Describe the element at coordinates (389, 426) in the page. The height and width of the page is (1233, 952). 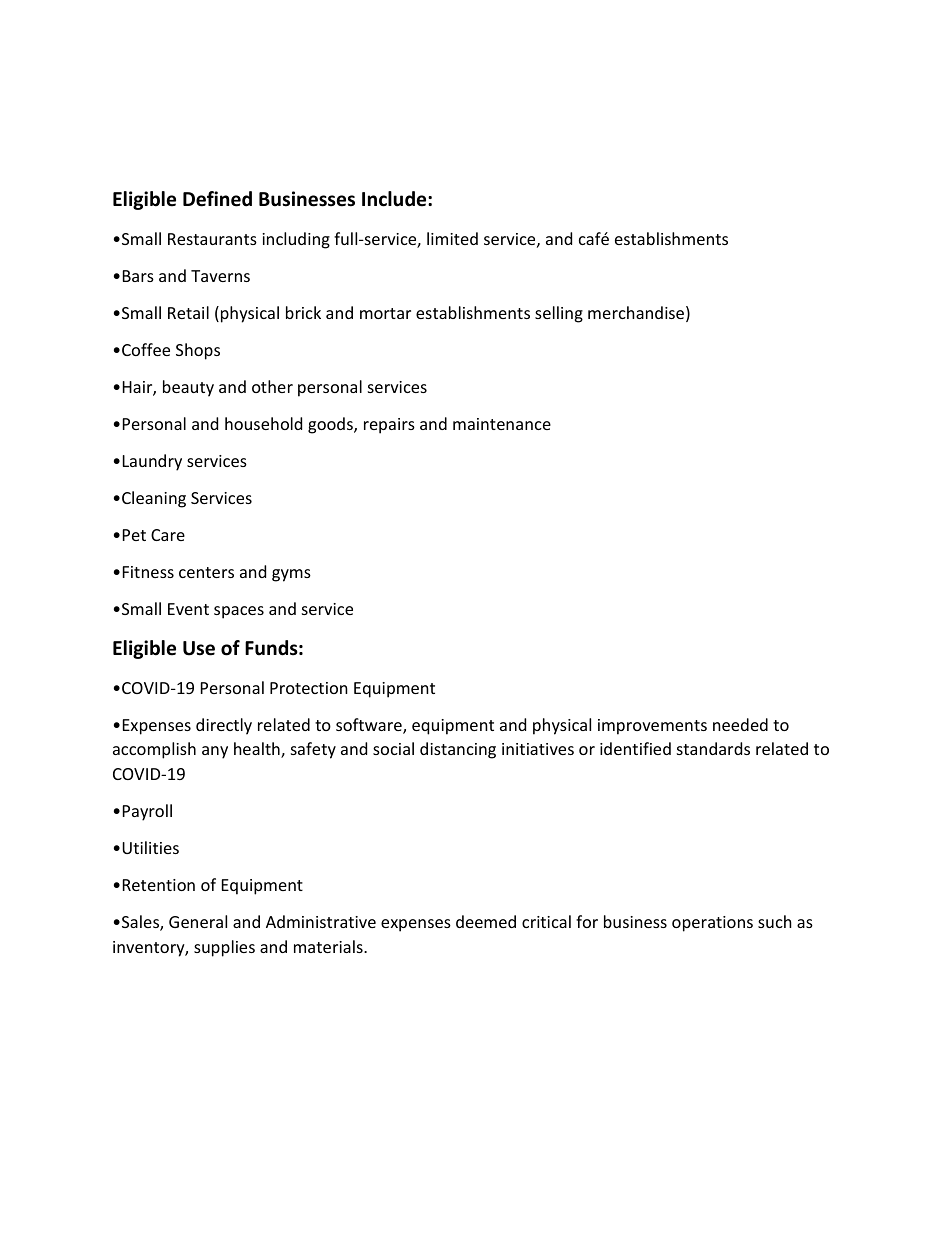
I see `repairs` at that location.
